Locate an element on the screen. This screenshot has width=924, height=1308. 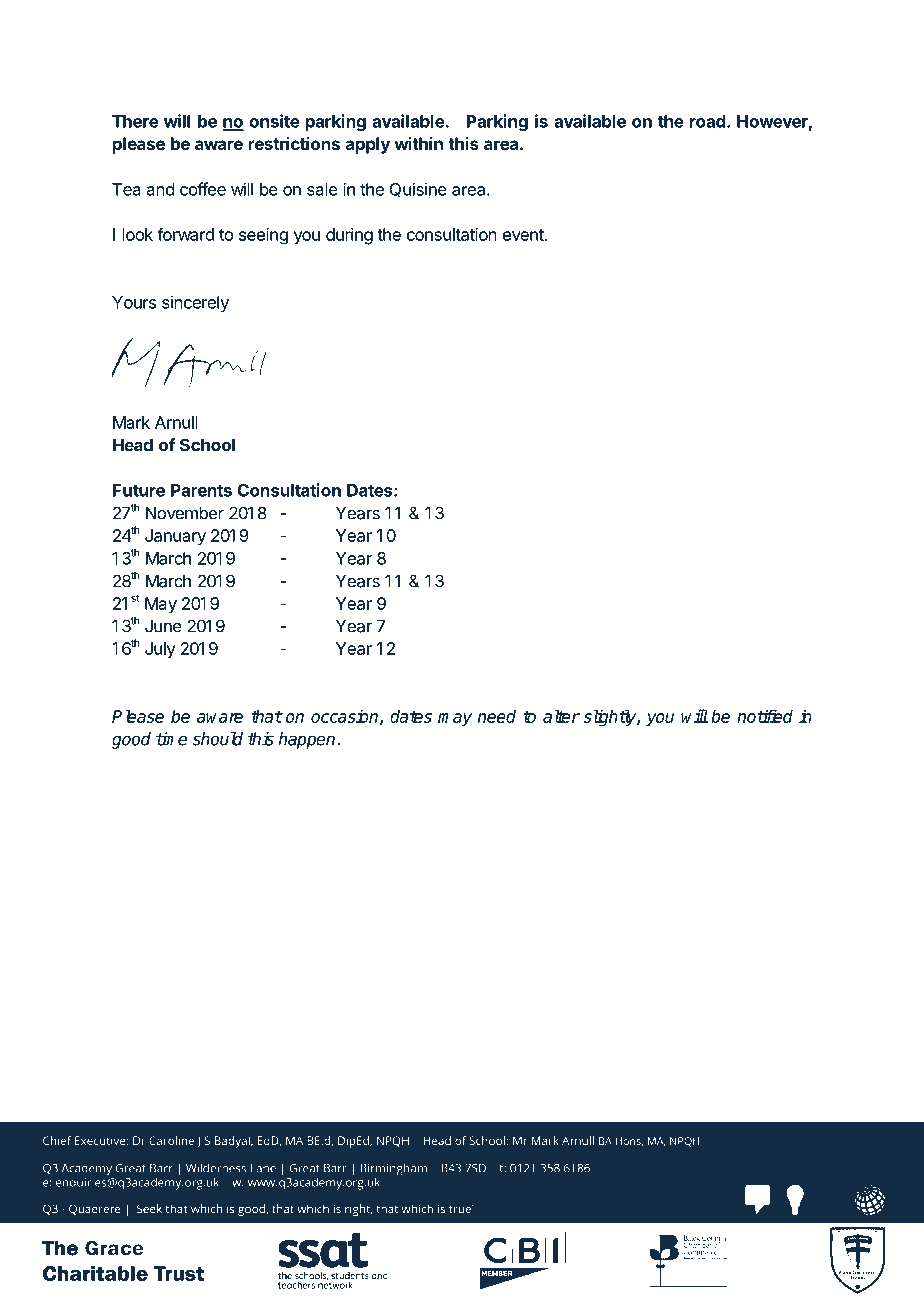
within is located at coordinates (418, 143).
